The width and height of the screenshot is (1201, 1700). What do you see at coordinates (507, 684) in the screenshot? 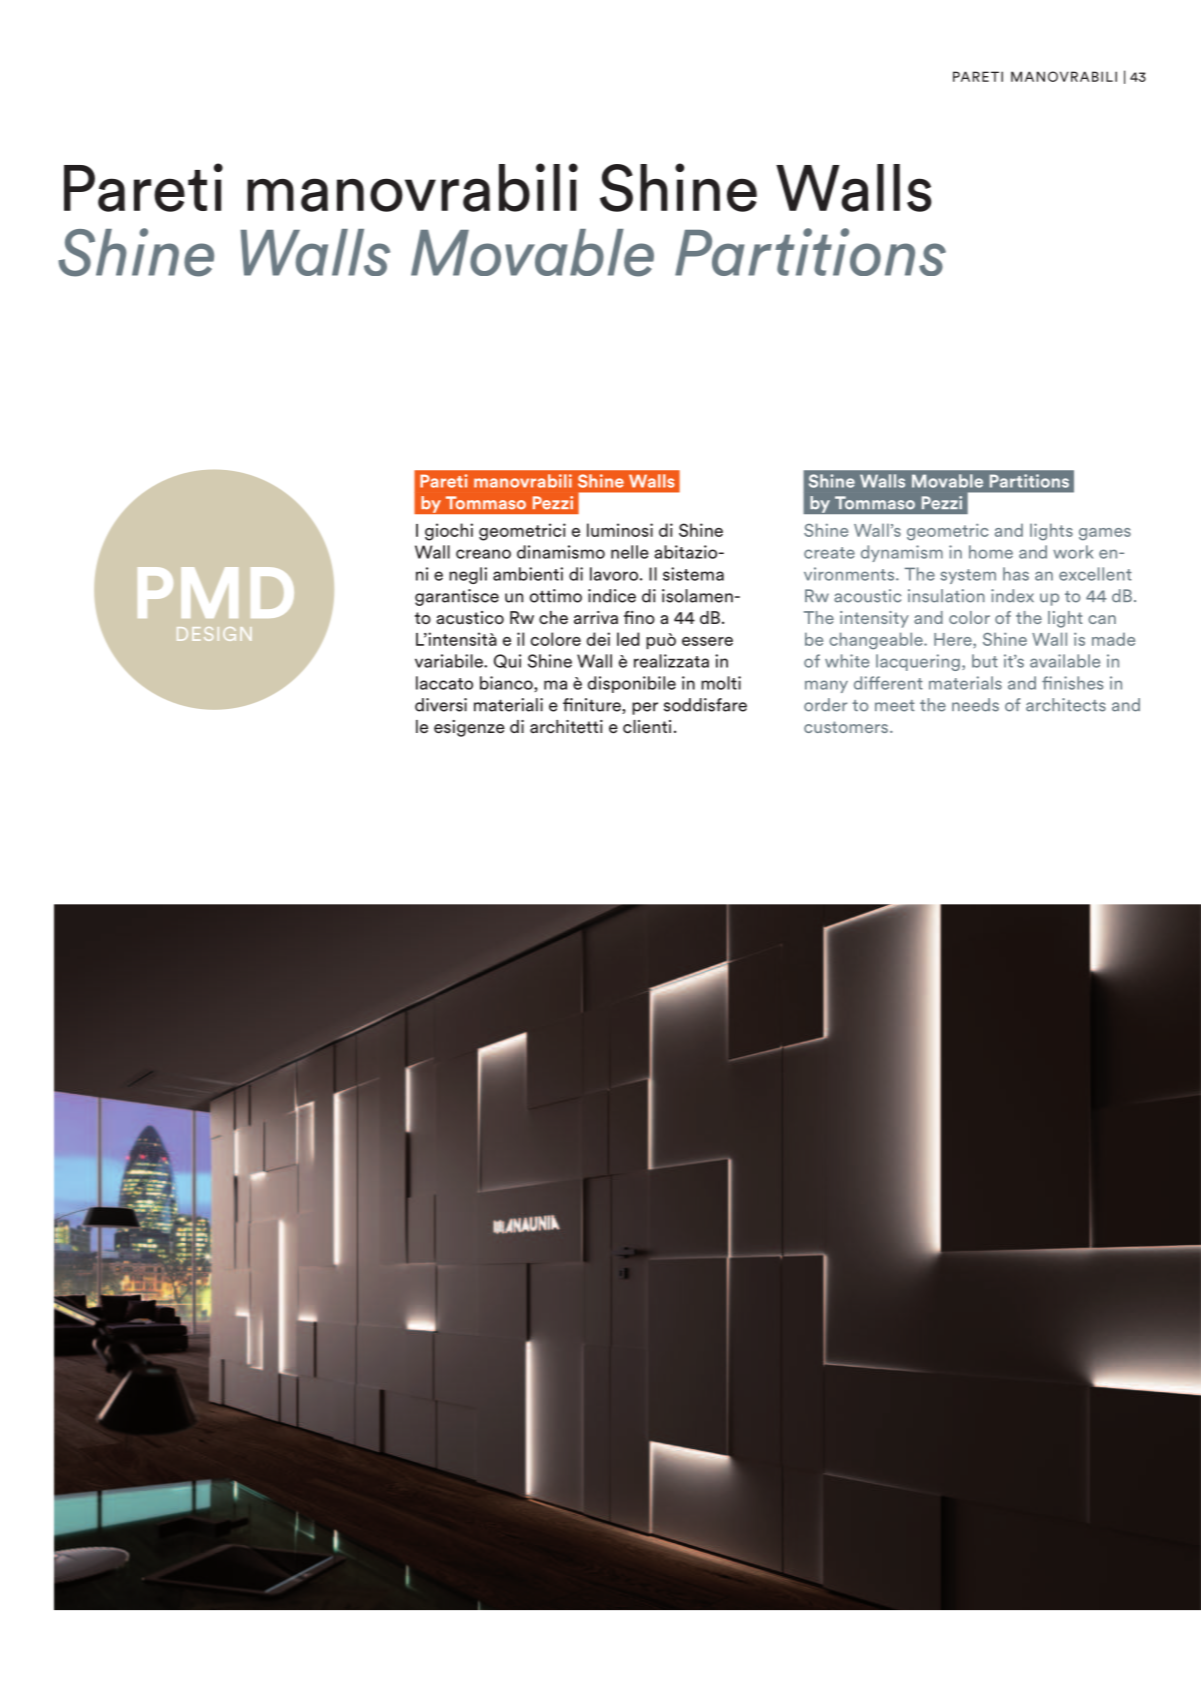
I see `bianco` at bounding box center [507, 684].
